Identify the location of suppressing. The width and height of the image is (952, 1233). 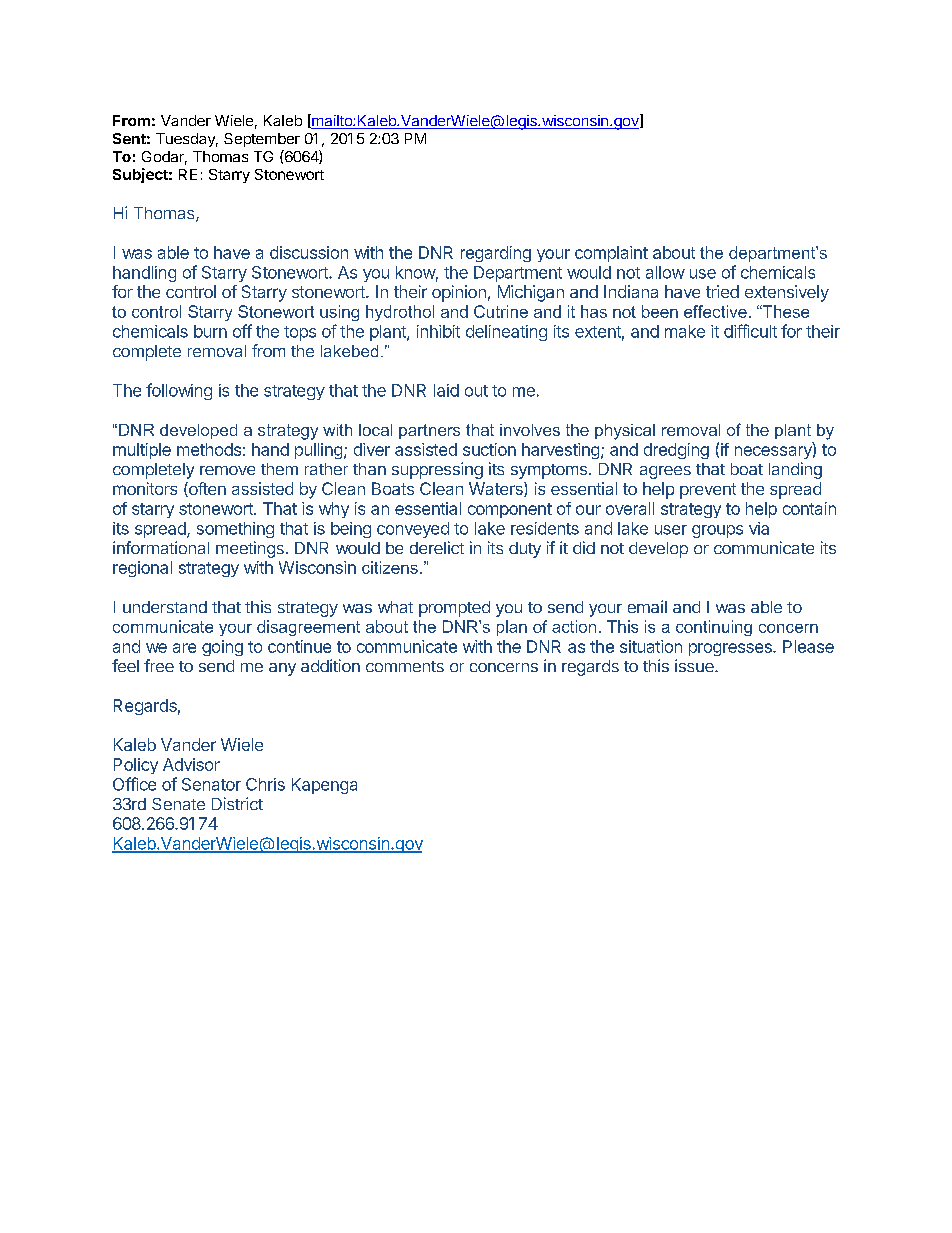
(437, 470).
